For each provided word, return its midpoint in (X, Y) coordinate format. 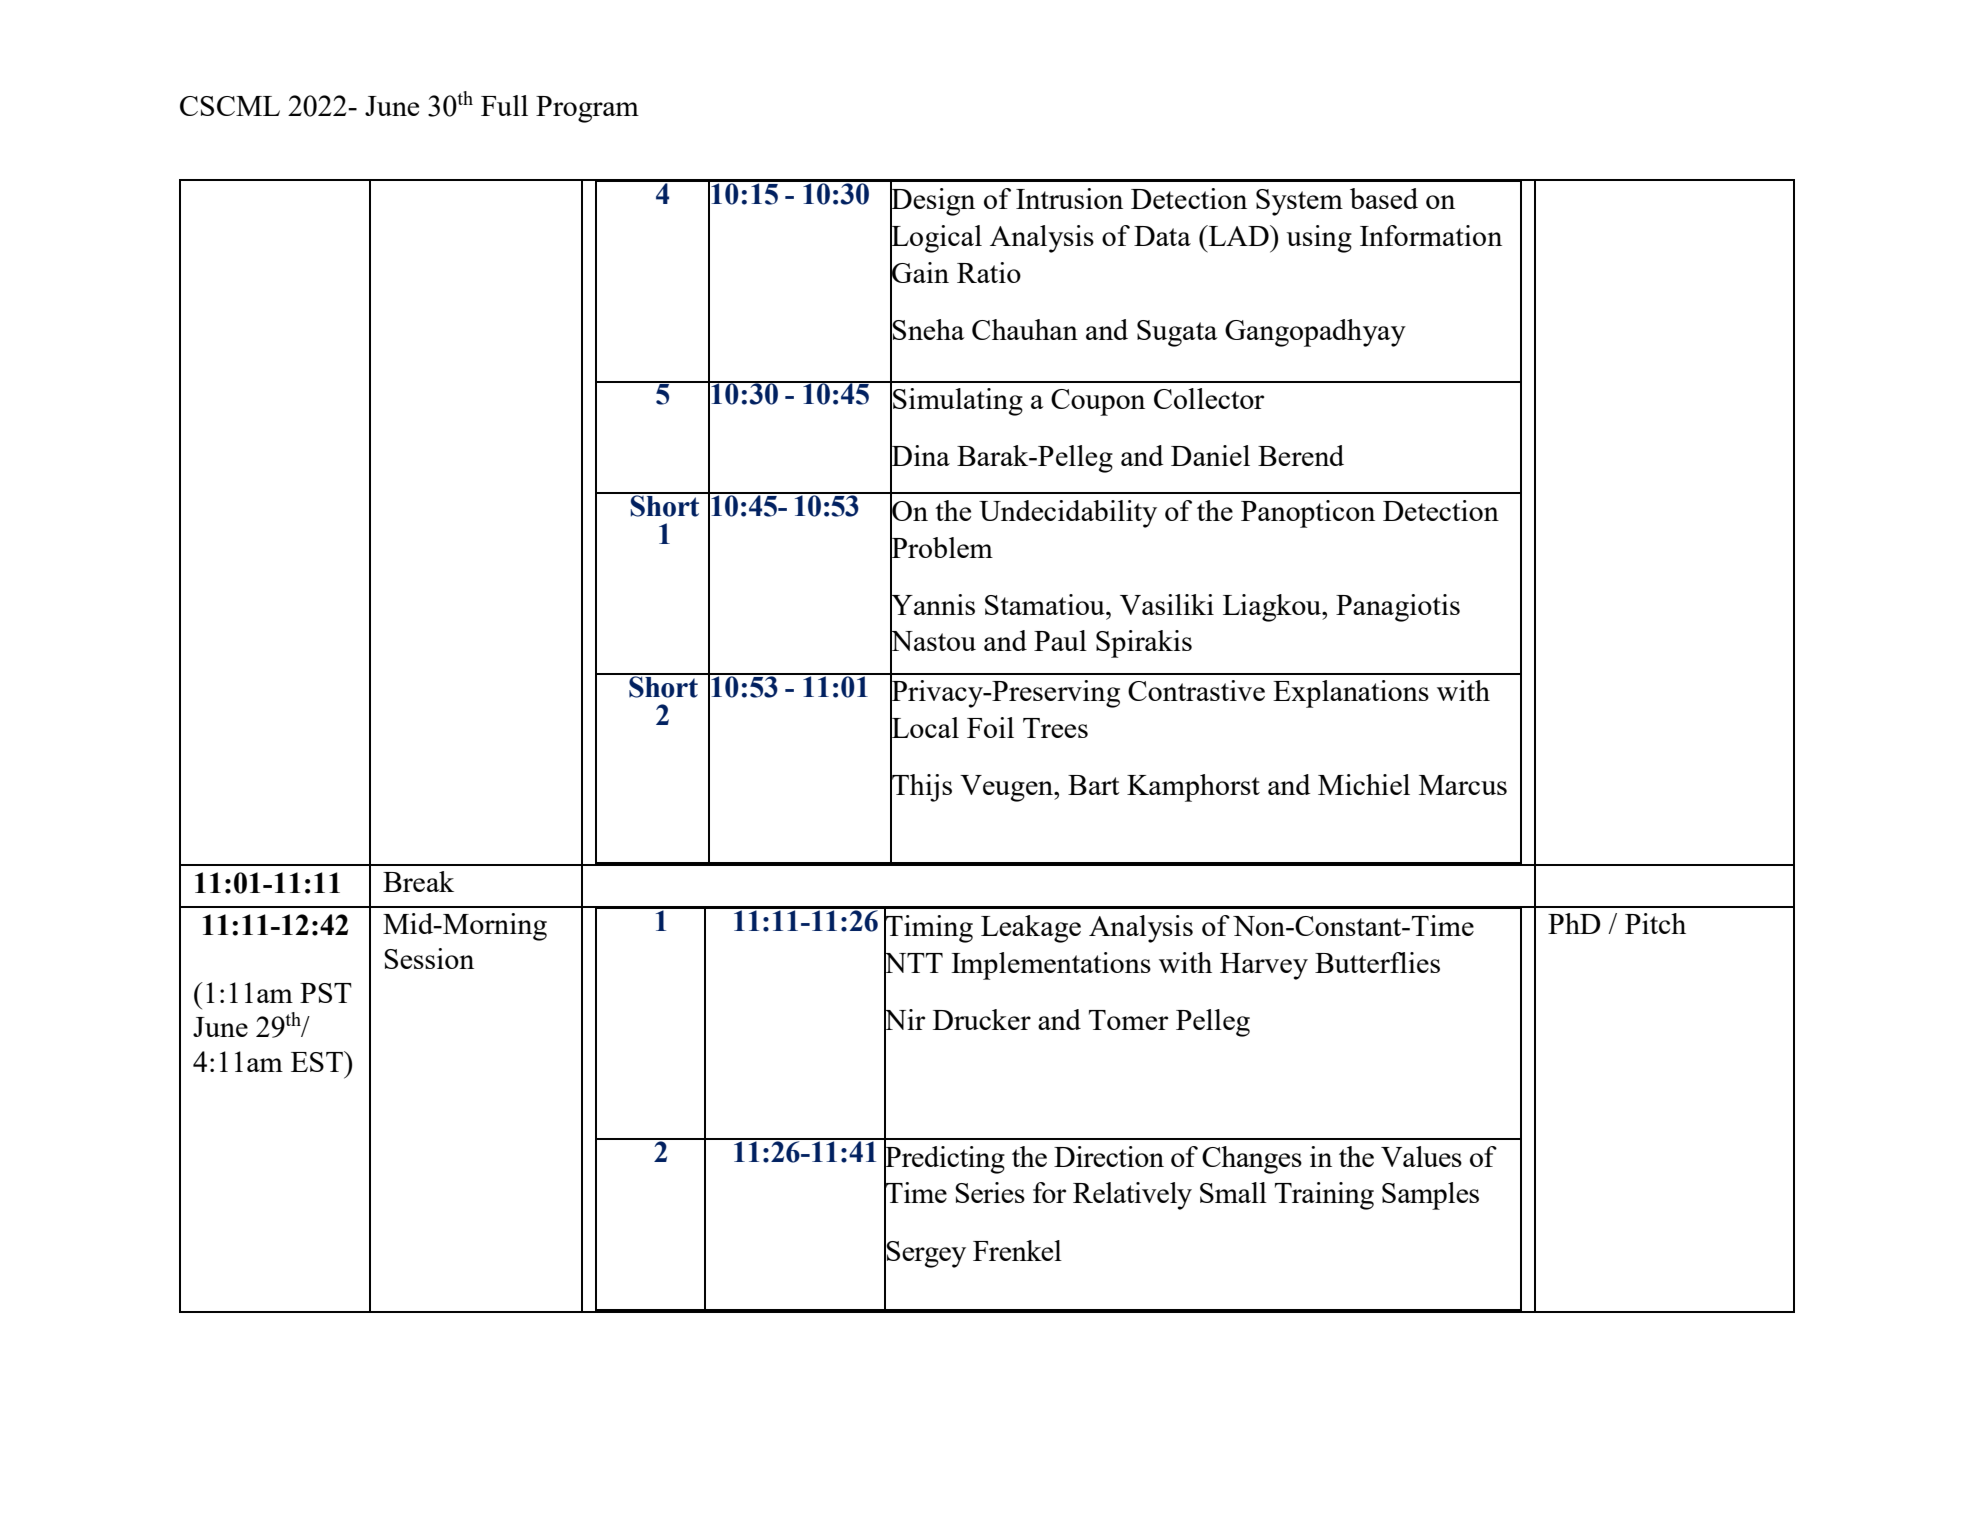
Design (932, 202)
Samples (1430, 1196)
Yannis (932, 604)
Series (990, 1192)
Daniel (1210, 455)
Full (504, 105)
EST (318, 1061)
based (1384, 198)
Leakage (1031, 929)
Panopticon (1308, 514)
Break (418, 881)
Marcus (1463, 785)
